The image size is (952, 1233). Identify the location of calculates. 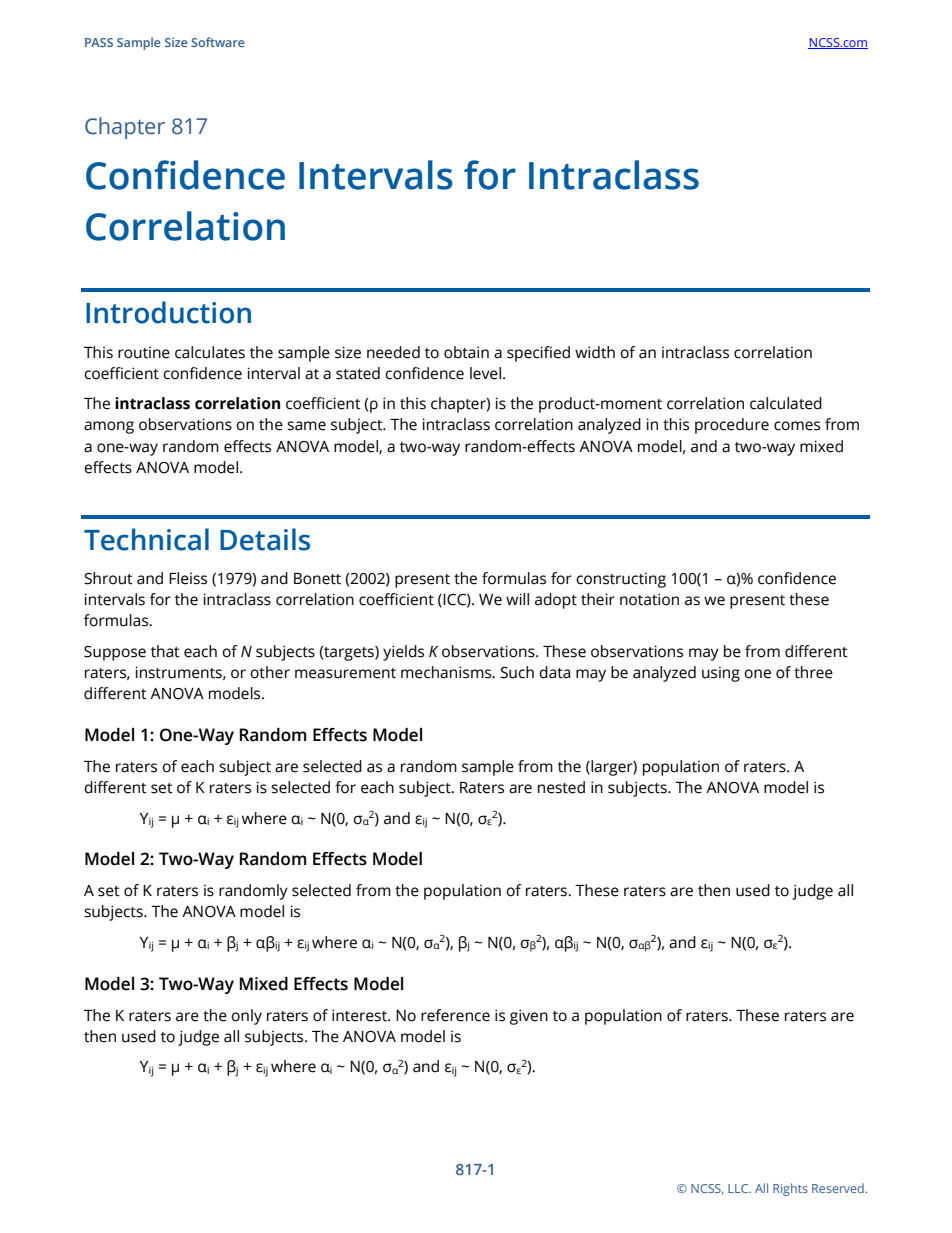
(210, 352).
